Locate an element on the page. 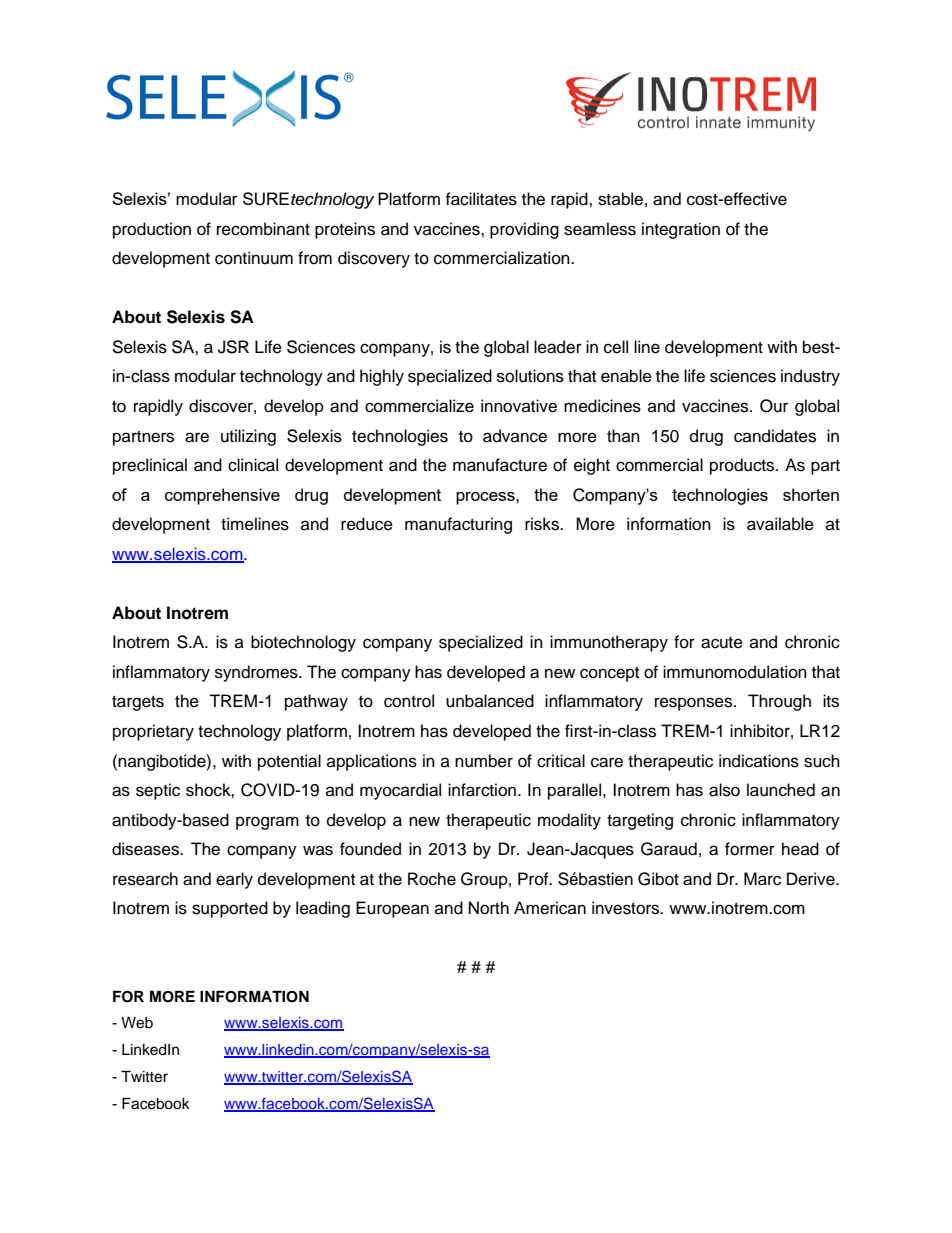 Image resolution: width=952 pixels, height=1233 pixels. immunotherapy is located at coordinates (609, 643).
